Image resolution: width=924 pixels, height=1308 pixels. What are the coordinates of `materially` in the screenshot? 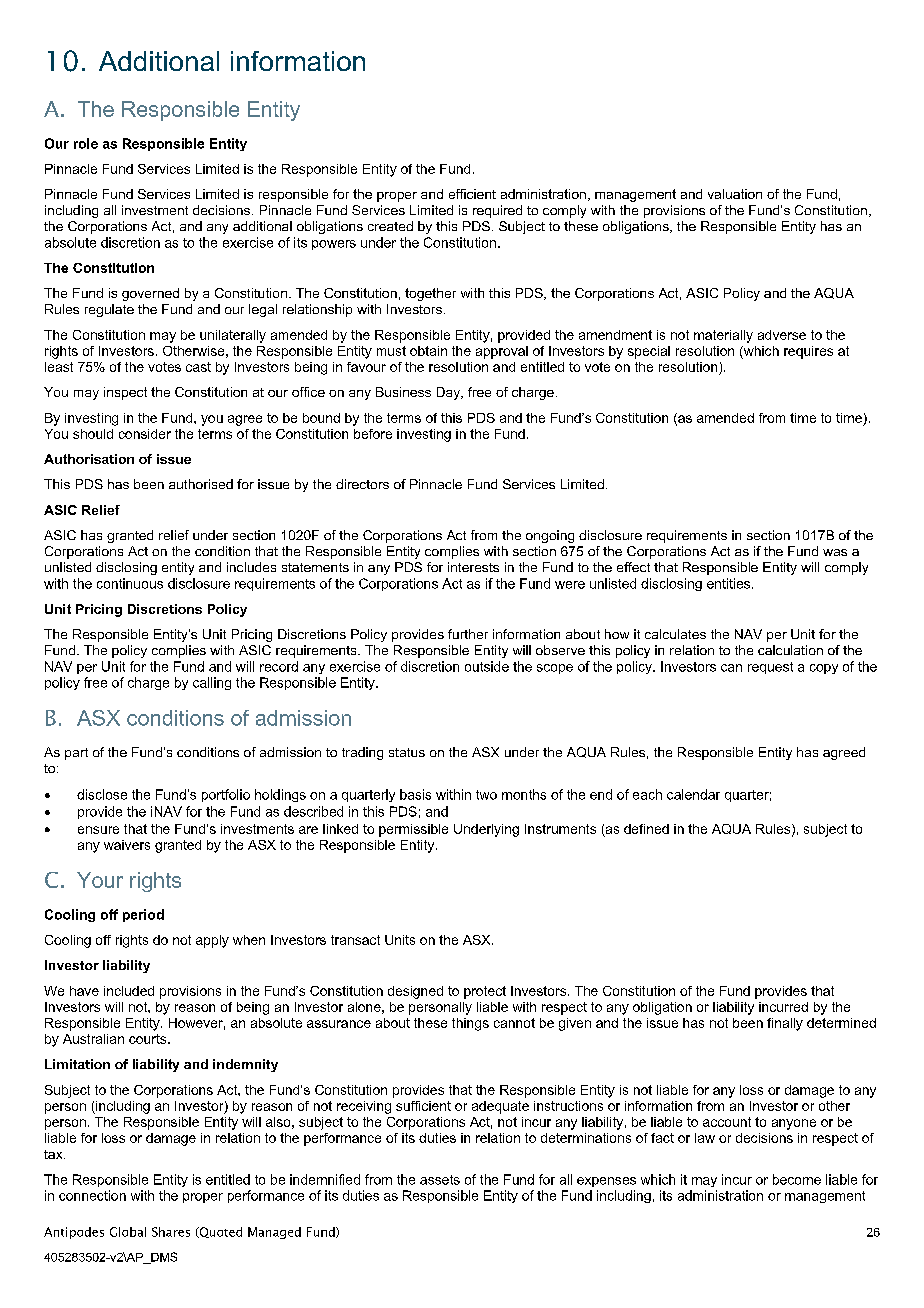 It's located at (723, 336).
